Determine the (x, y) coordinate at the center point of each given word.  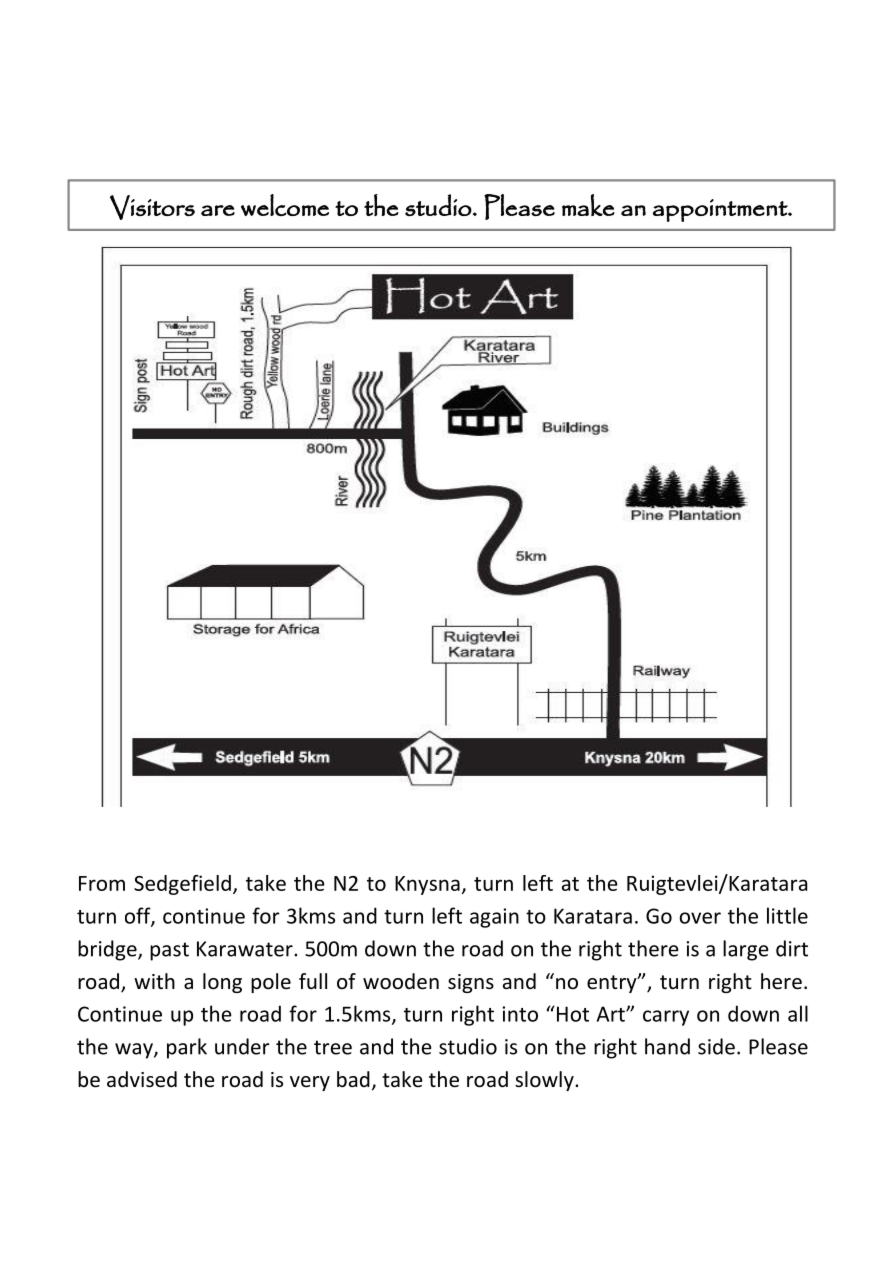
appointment (721, 210)
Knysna (427, 885)
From (102, 883)
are (218, 210)
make (588, 205)
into (520, 1014)
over (700, 918)
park (187, 1048)
